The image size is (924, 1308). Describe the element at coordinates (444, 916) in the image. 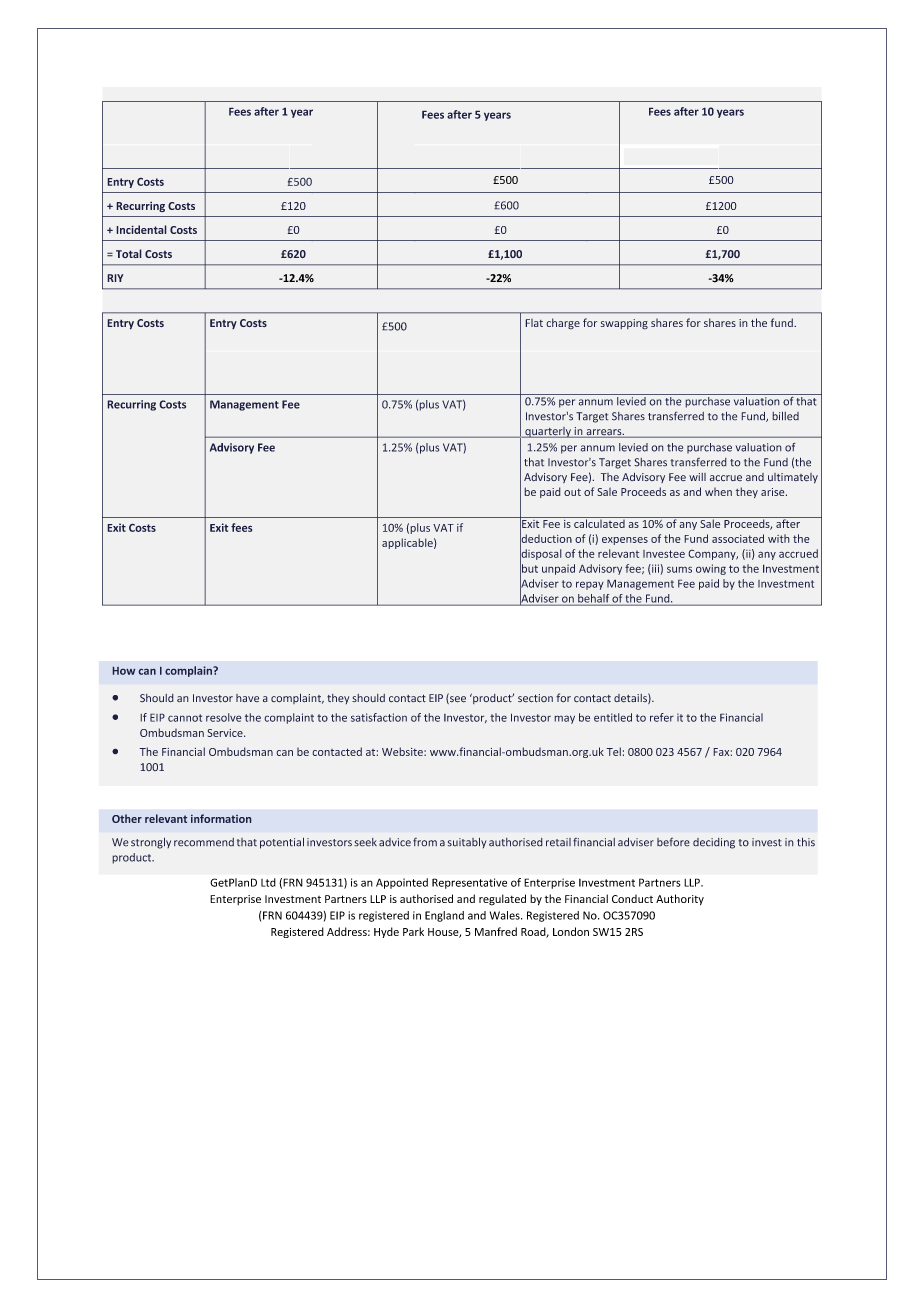

I see `England` at that location.
